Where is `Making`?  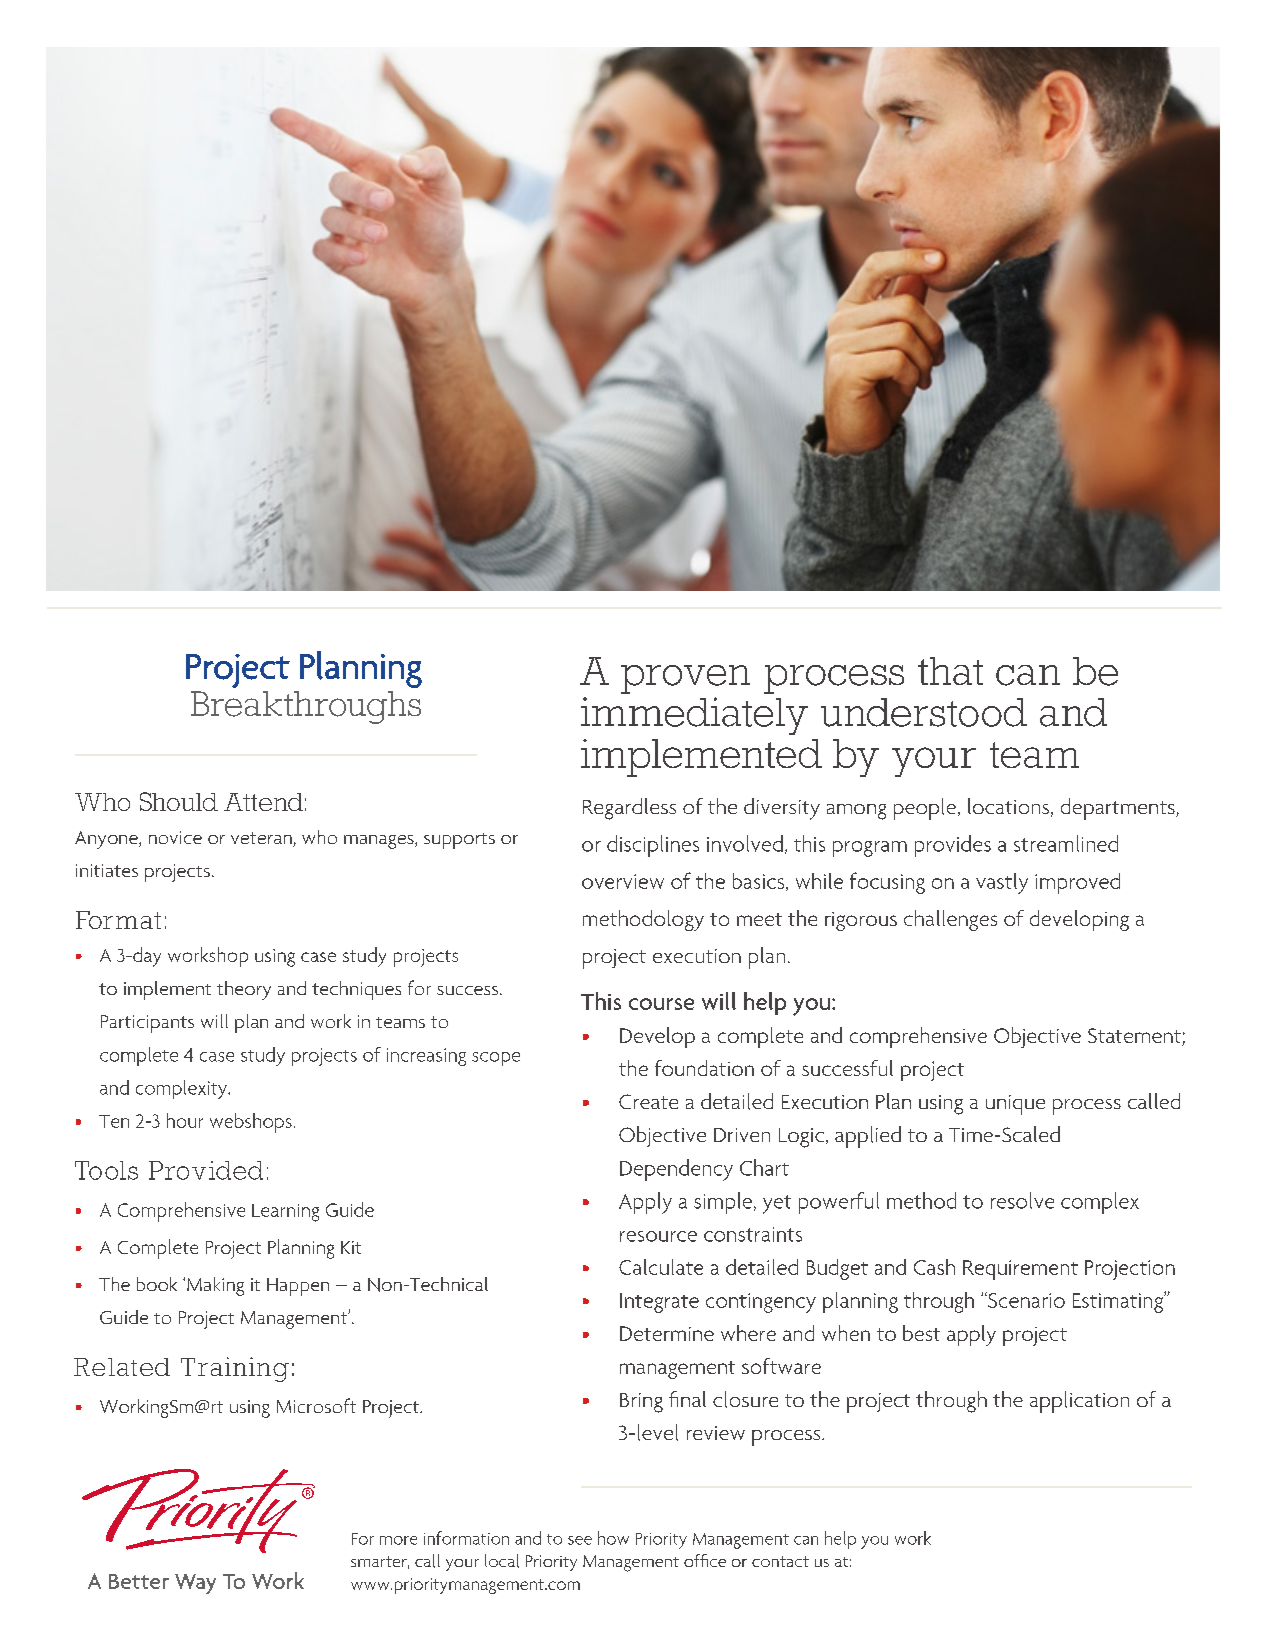
Making is located at coordinates (215, 1286).
